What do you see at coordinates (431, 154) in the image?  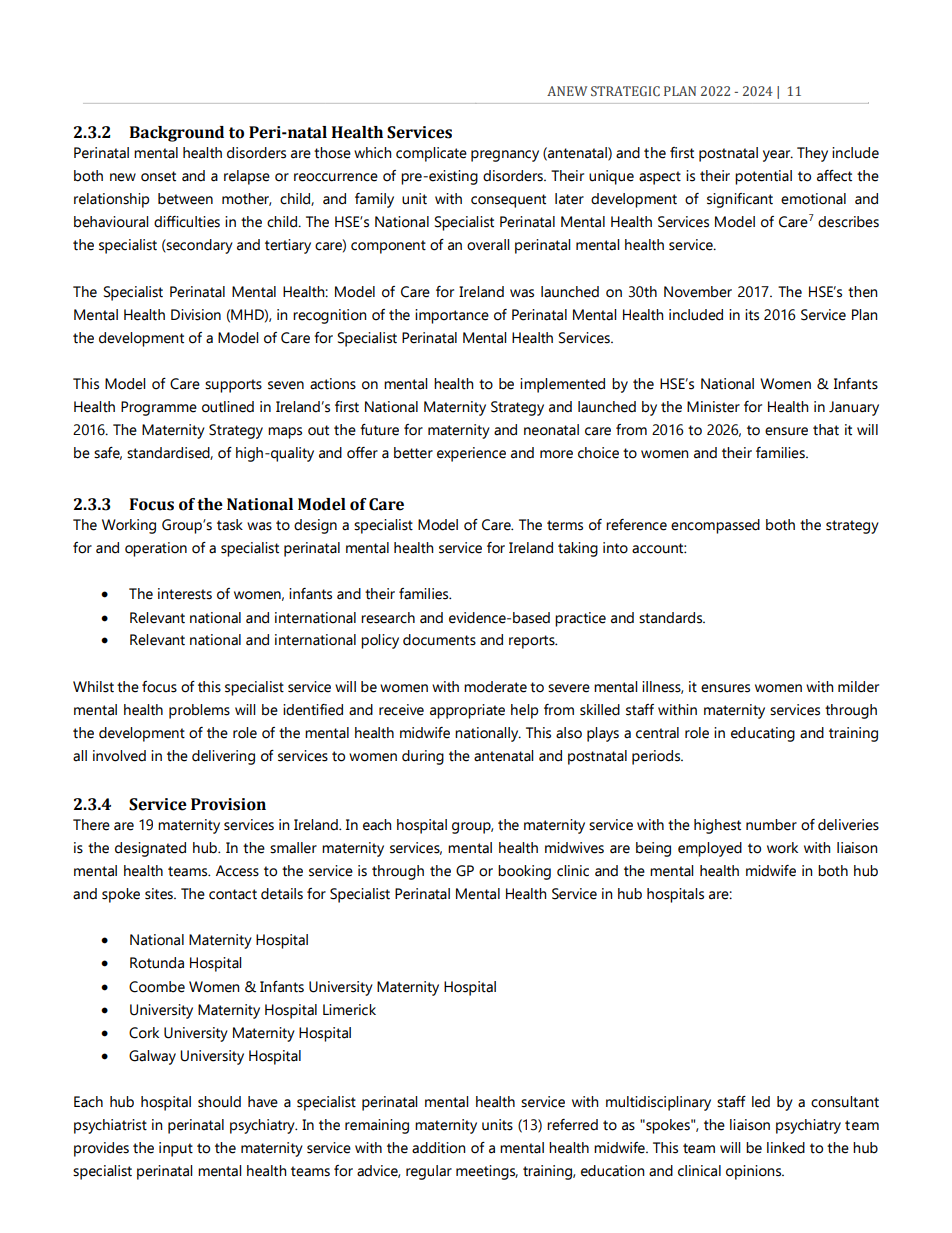 I see `complicate` at bounding box center [431, 154].
